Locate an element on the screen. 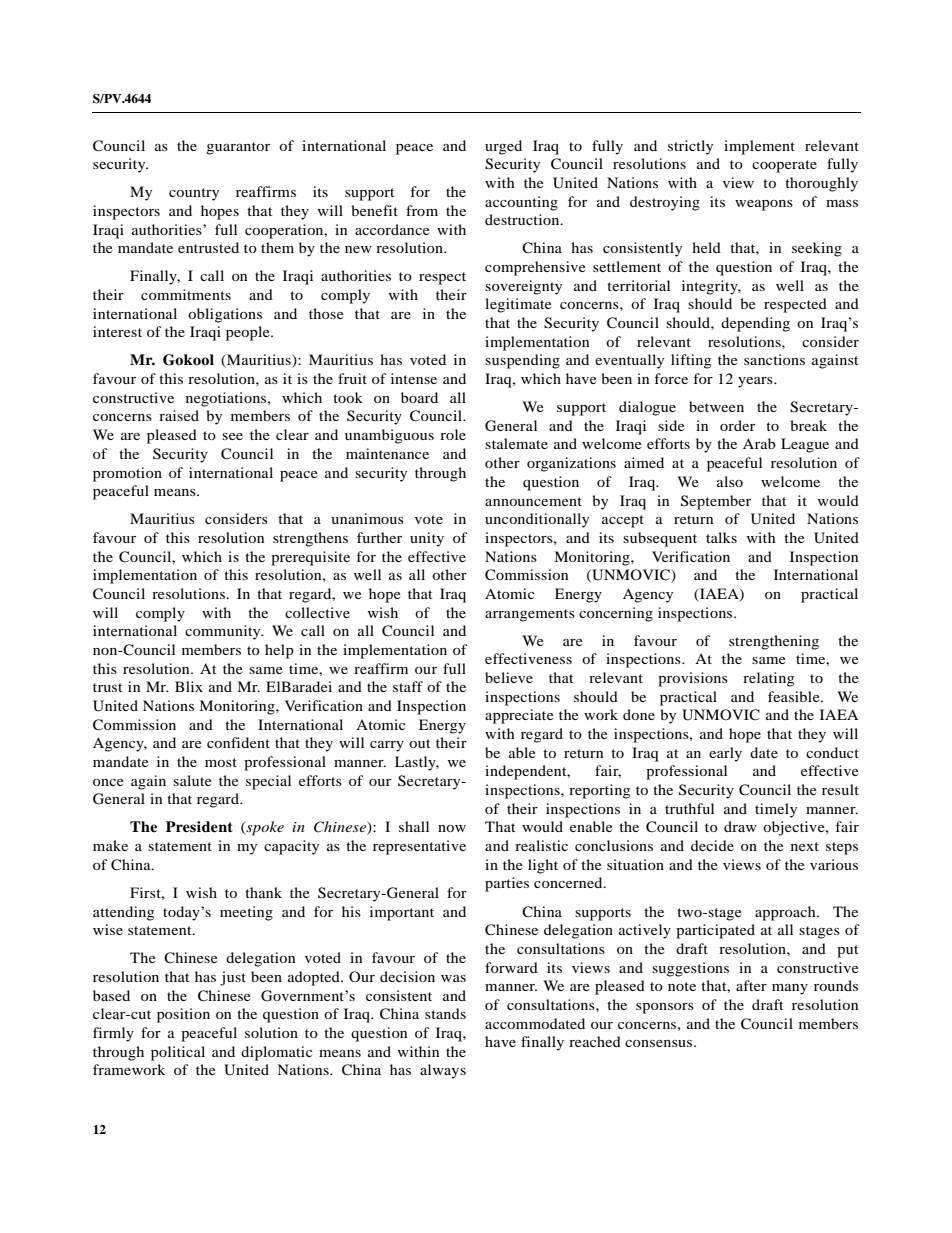 Image resolution: width=952 pixels, height=1233 pixels. promotion is located at coordinates (127, 474).
